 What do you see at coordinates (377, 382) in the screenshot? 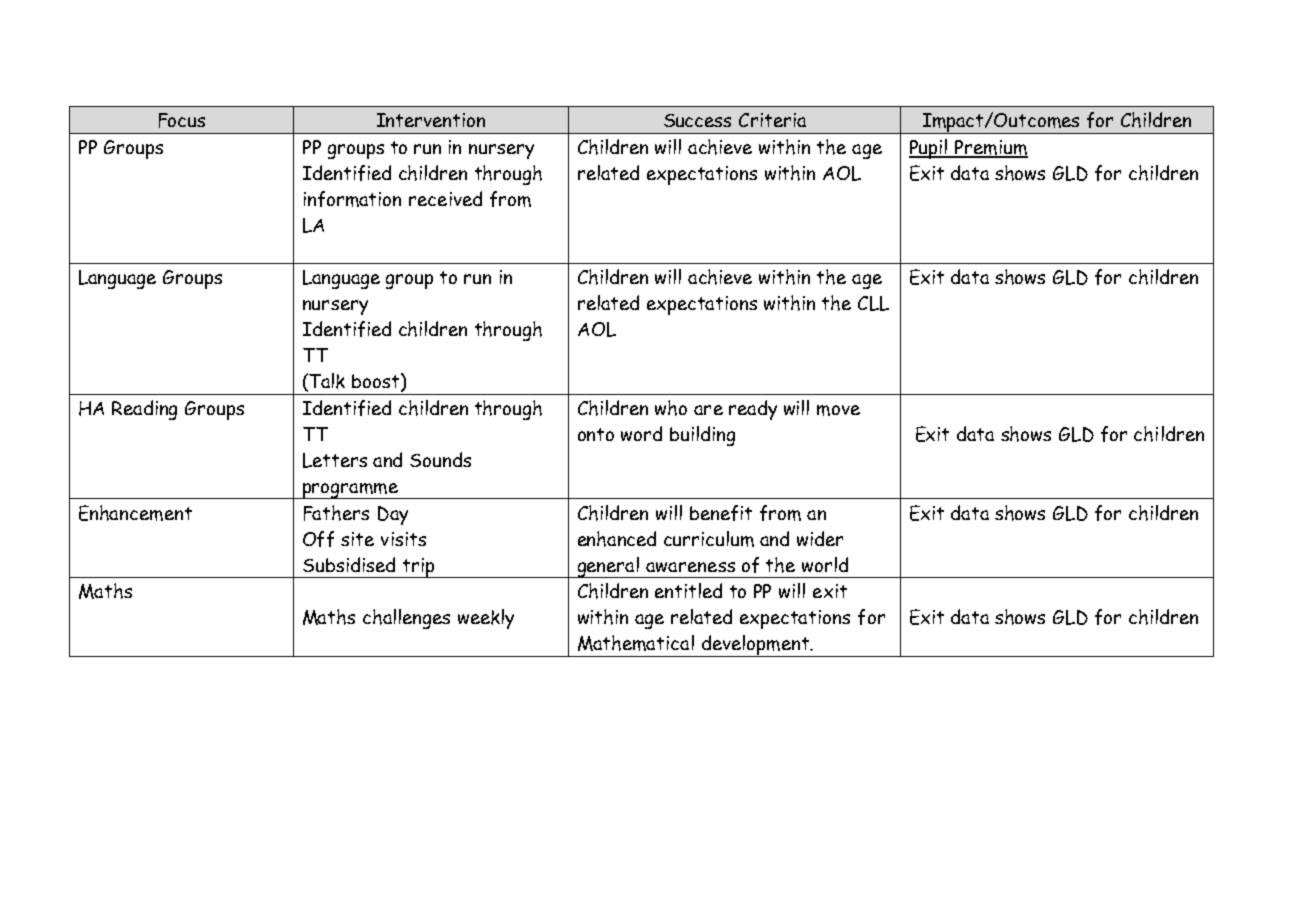
I see `boost` at bounding box center [377, 382].
